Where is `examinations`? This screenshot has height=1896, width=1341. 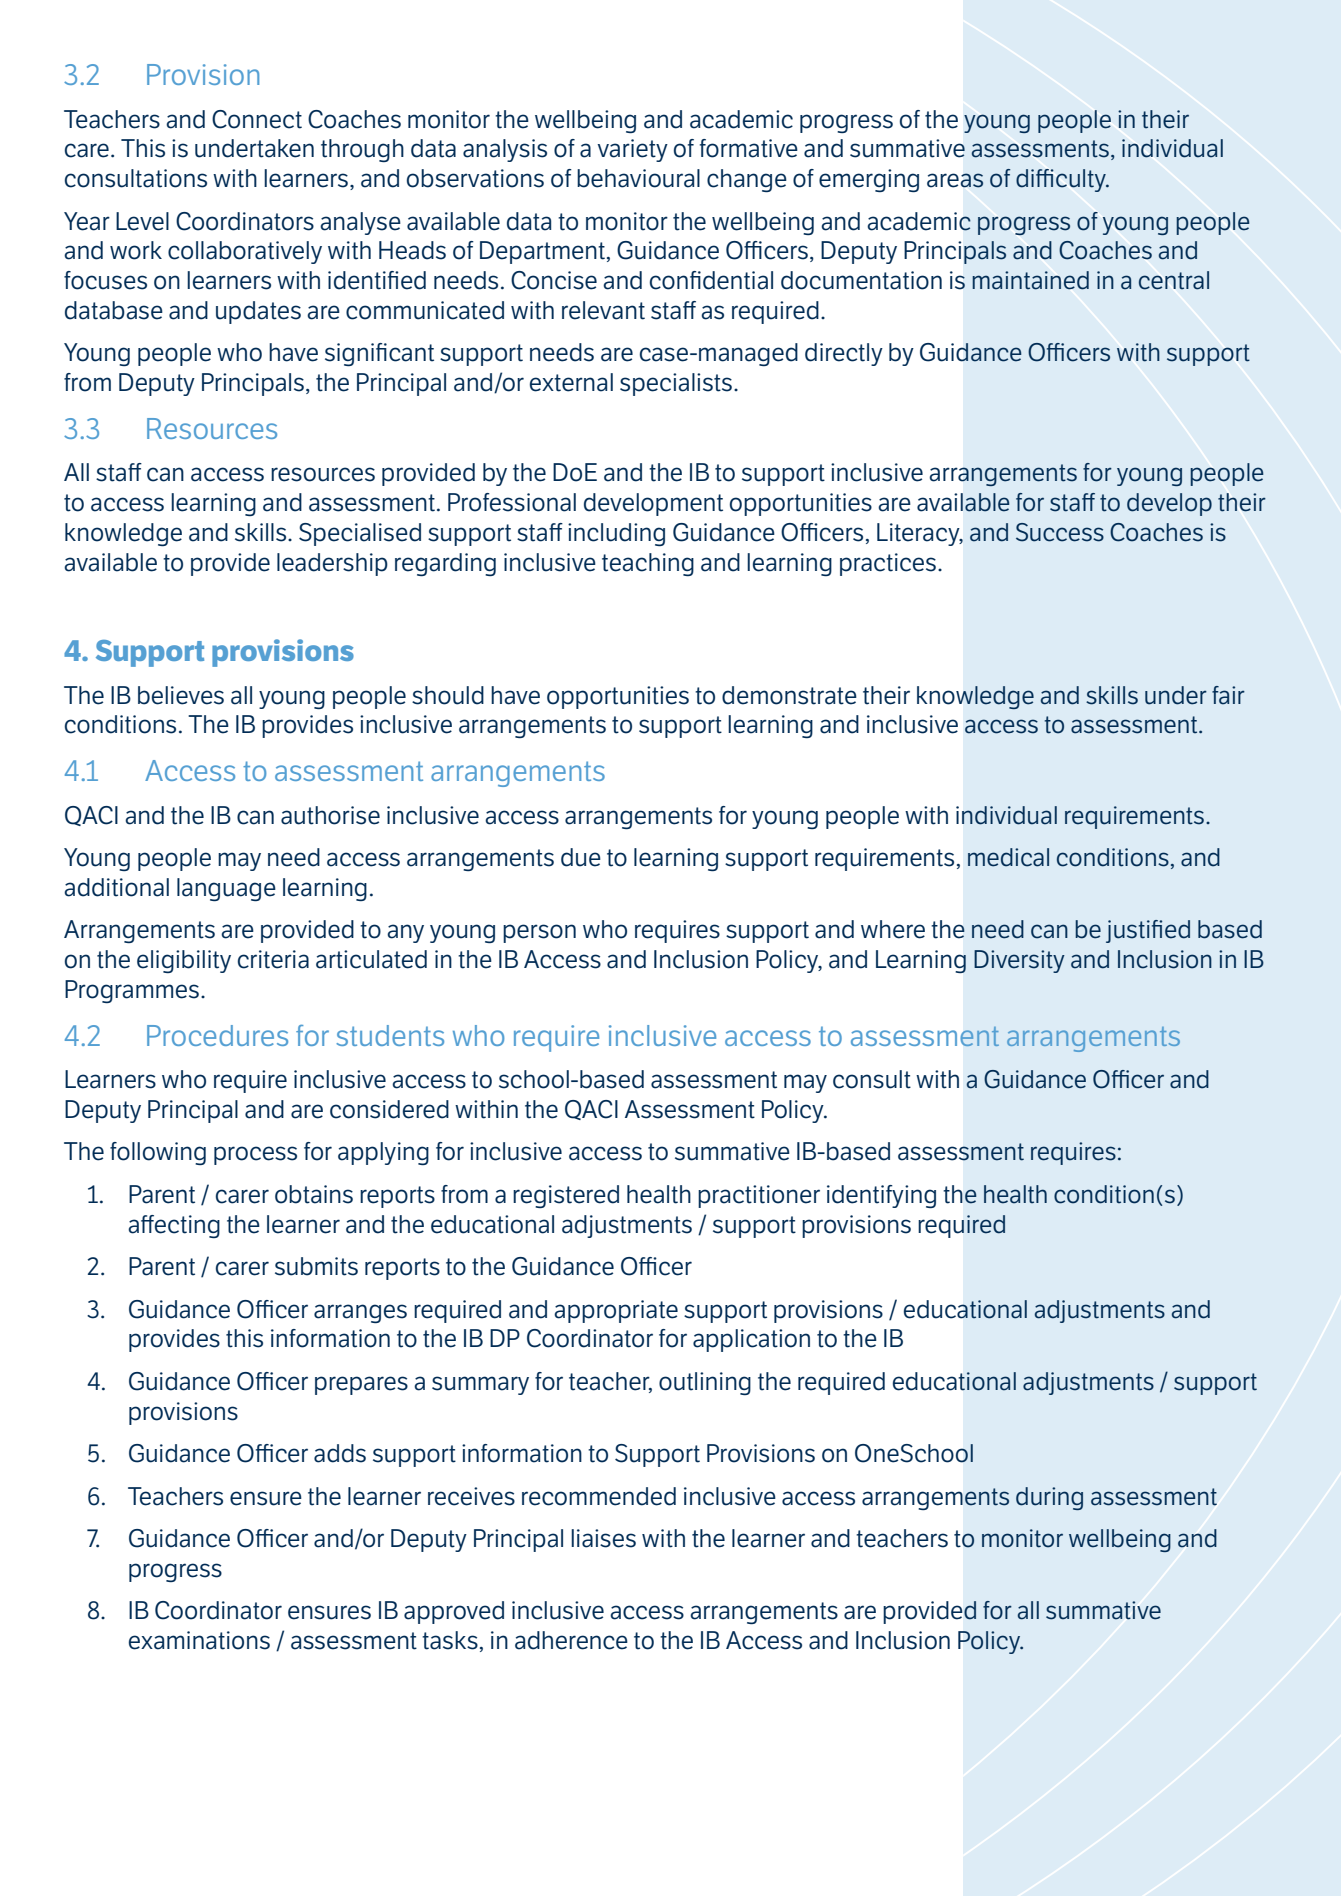 examinations is located at coordinates (199, 1640).
